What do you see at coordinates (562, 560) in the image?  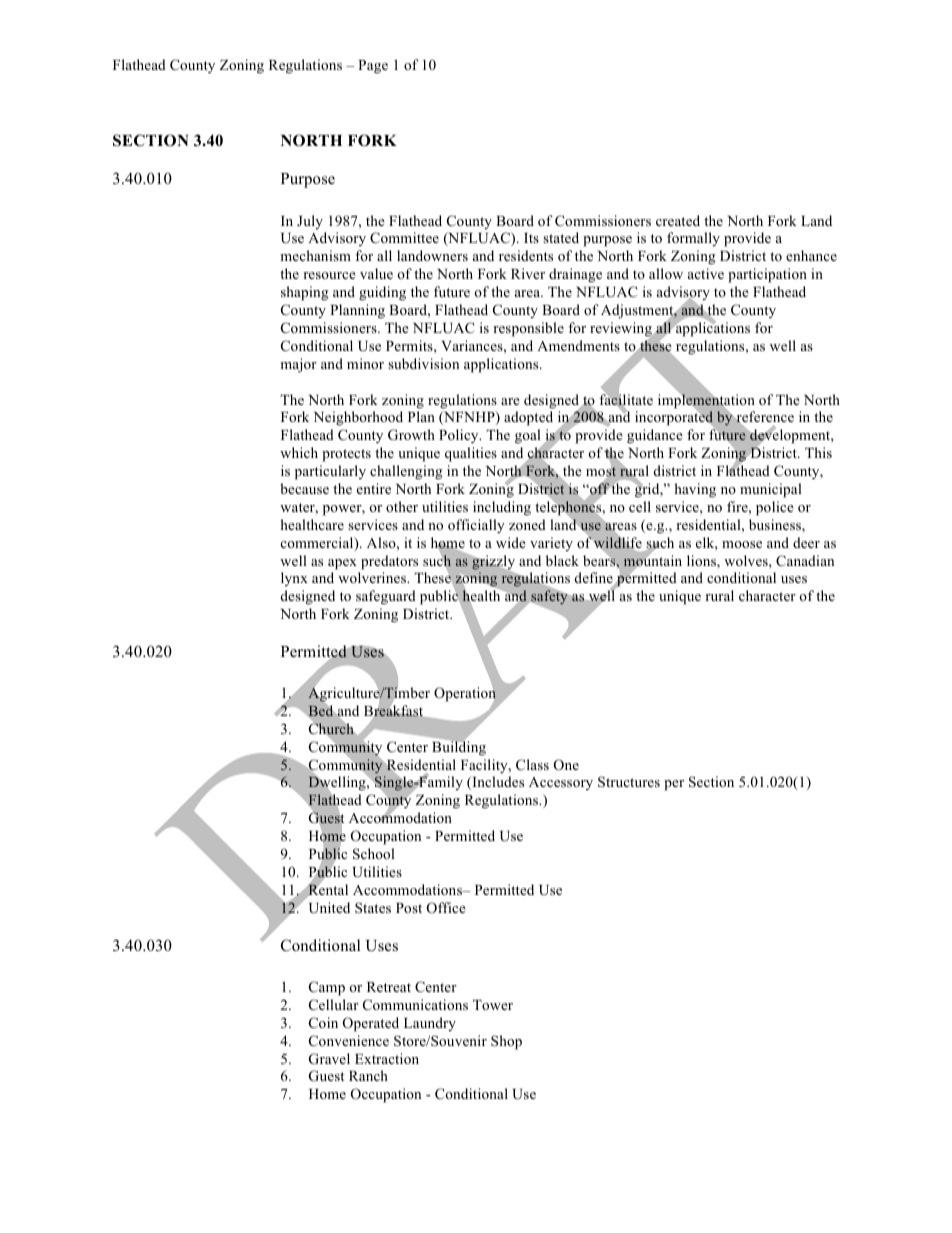 I see `black` at bounding box center [562, 560].
